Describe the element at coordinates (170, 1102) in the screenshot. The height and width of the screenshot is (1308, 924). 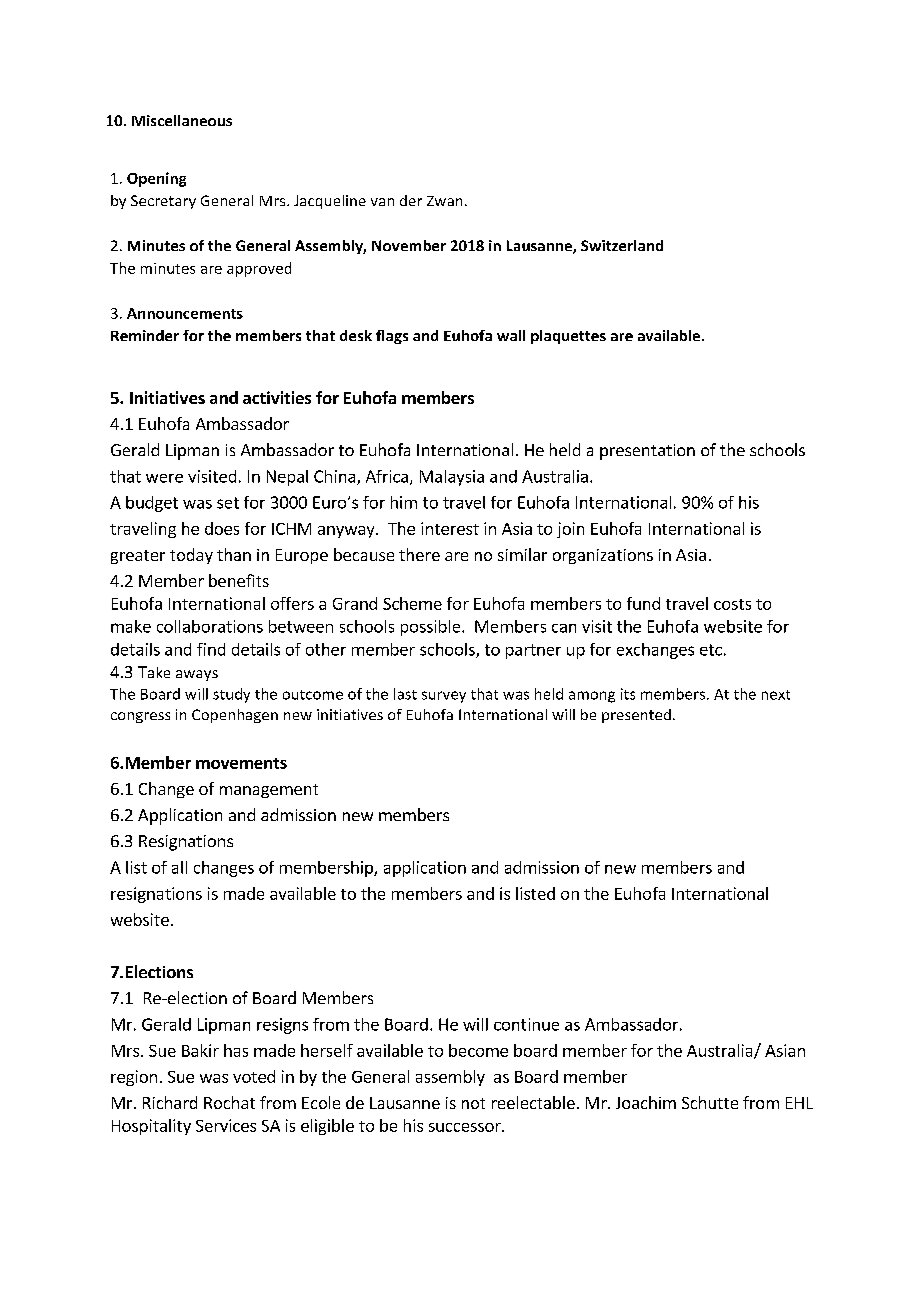
I see `Richard` at that location.
